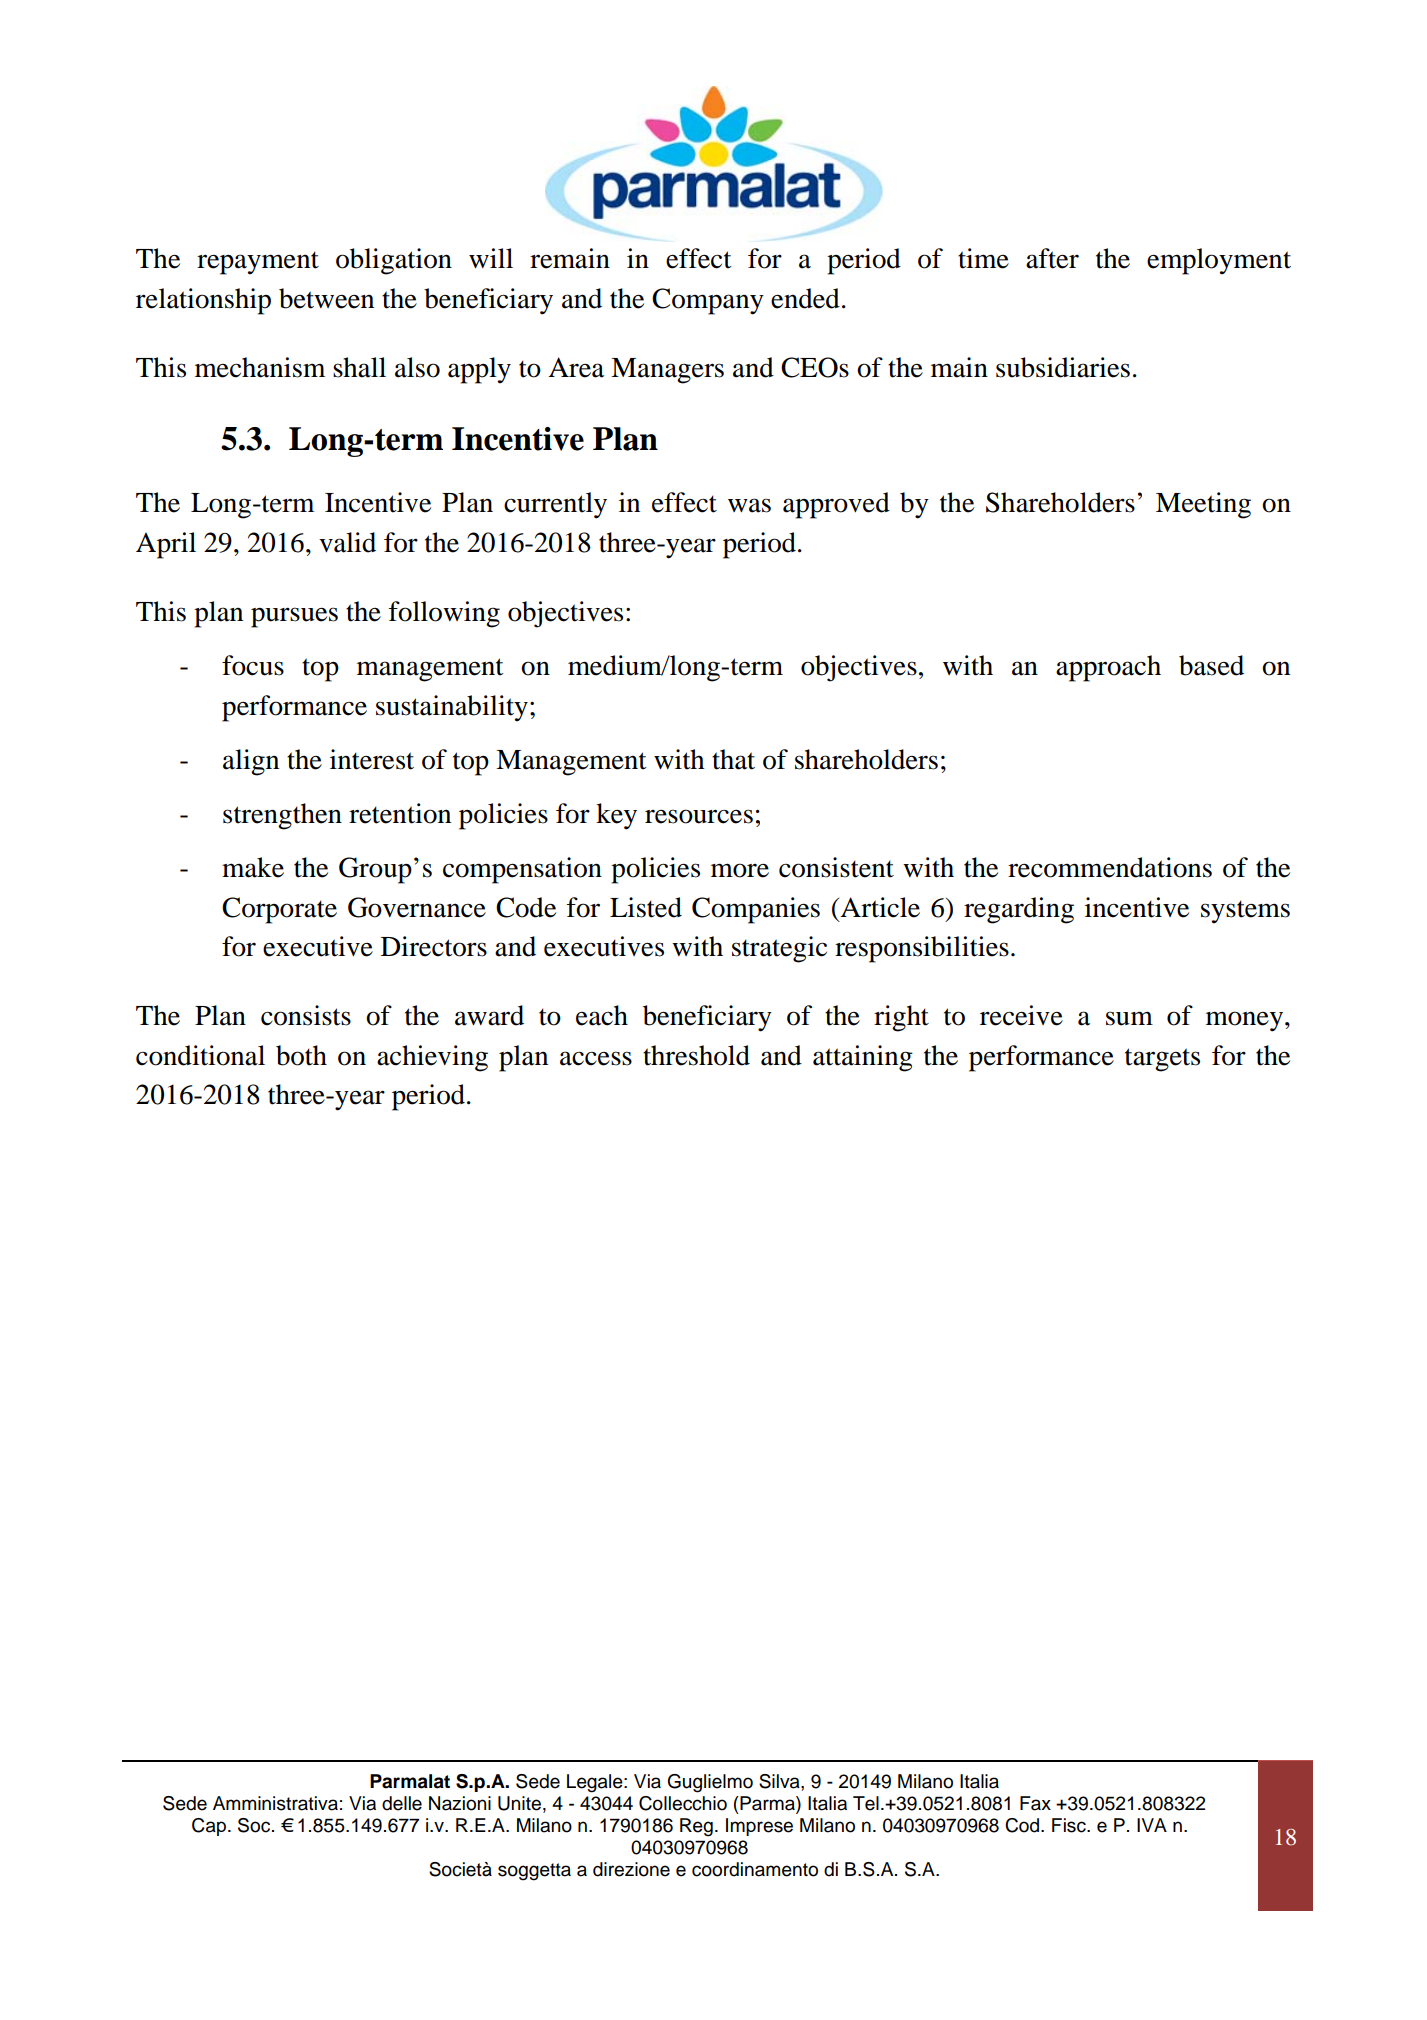 The height and width of the document is (2020, 1427). What do you see at coordinates (699, 816) in the document?
I see `resources` at bounding box center [699, 816].
